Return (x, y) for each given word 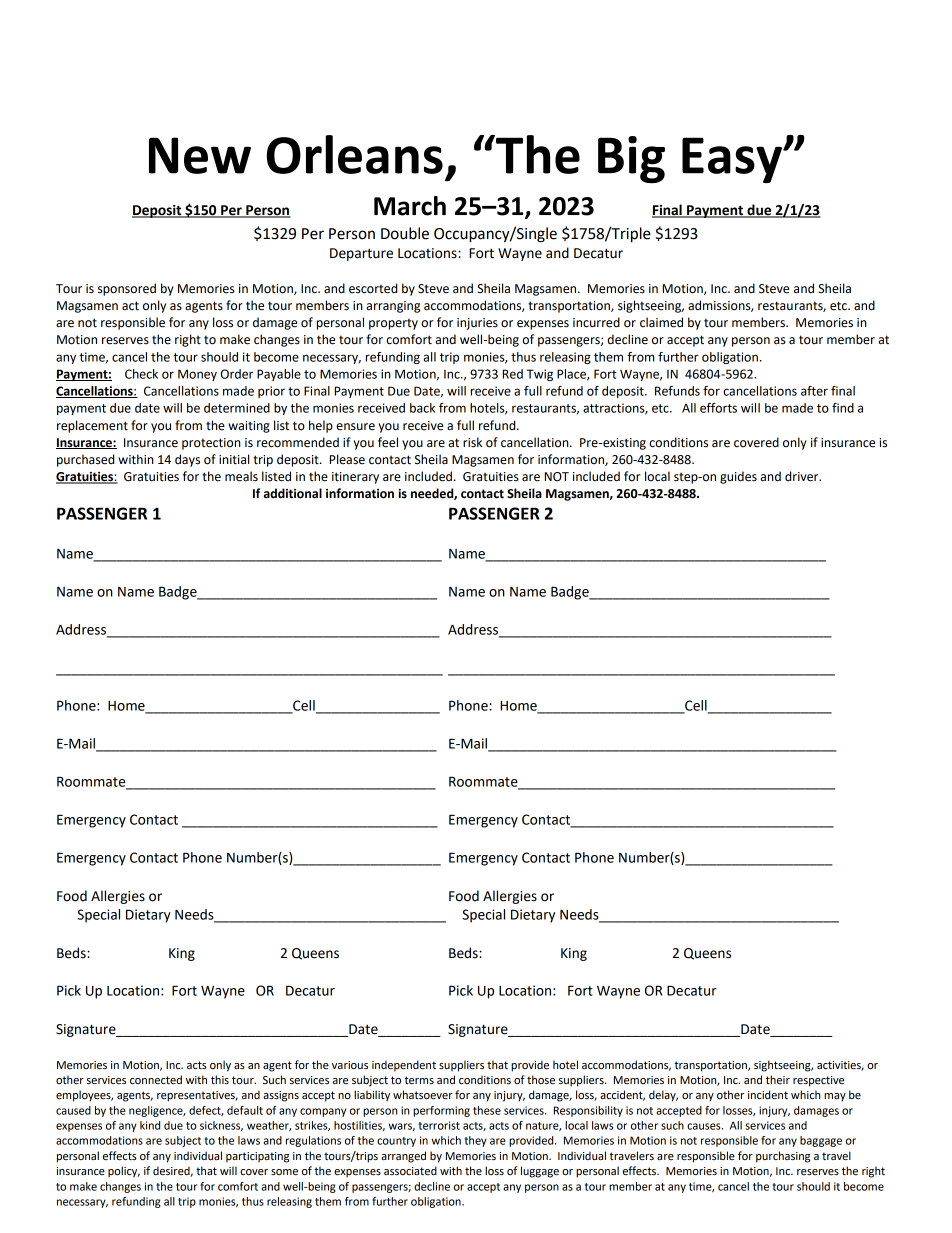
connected (156, 1080)
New (200, 155)
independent (404, 1066)
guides (738, 477)
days (187, 460)
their (778, 1080)
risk (472, 442)
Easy (733, 160)
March (410, 206)
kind (150, 1125)
